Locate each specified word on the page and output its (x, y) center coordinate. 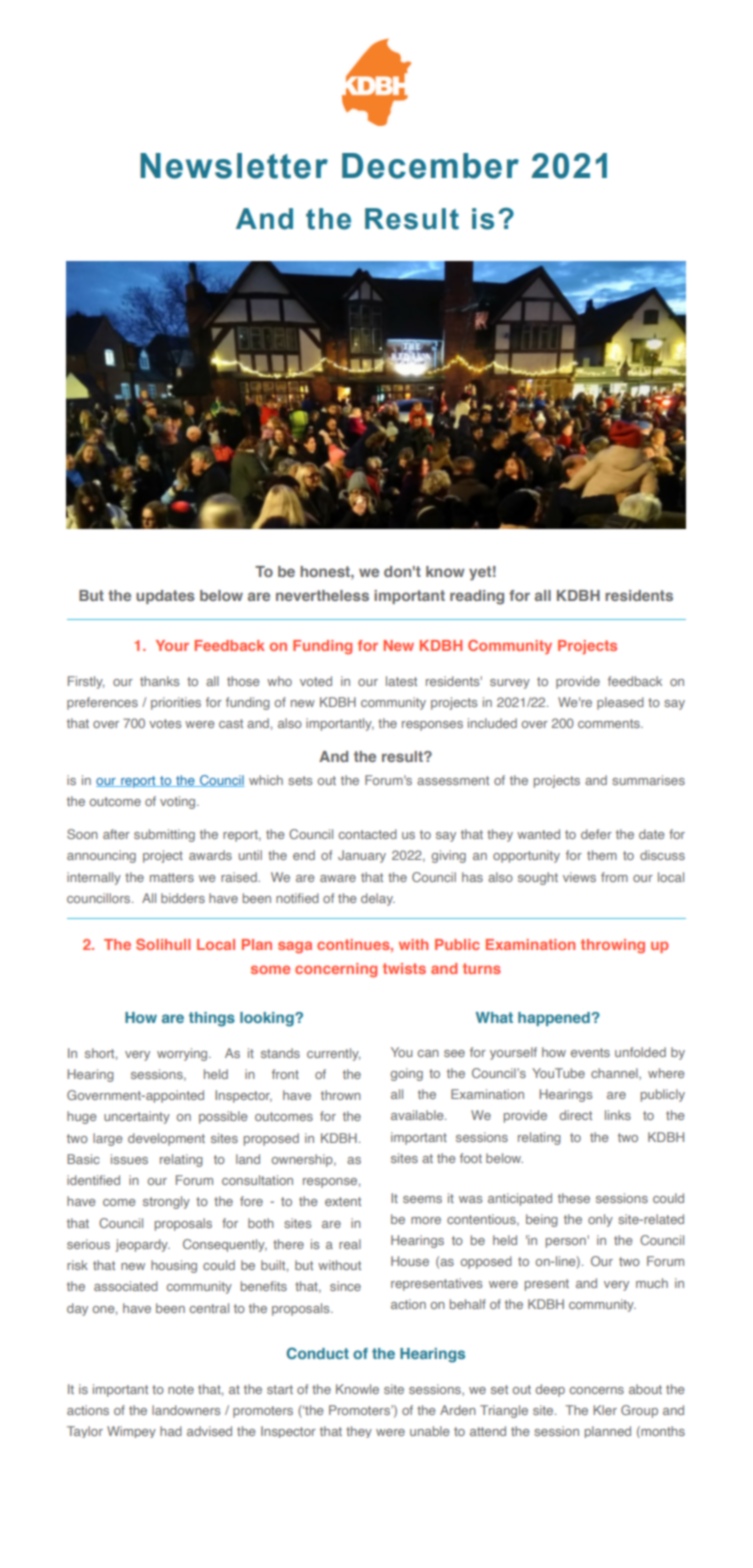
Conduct (318, 1353)
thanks (159, 681)
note (181, 1389)
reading (477, 597)
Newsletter (234, 166)
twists (404, 968)
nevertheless (322, 595)
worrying (183, 1054)
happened (554, 1019)
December (430, 166)
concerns (596, 1390)
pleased (620, 703)
